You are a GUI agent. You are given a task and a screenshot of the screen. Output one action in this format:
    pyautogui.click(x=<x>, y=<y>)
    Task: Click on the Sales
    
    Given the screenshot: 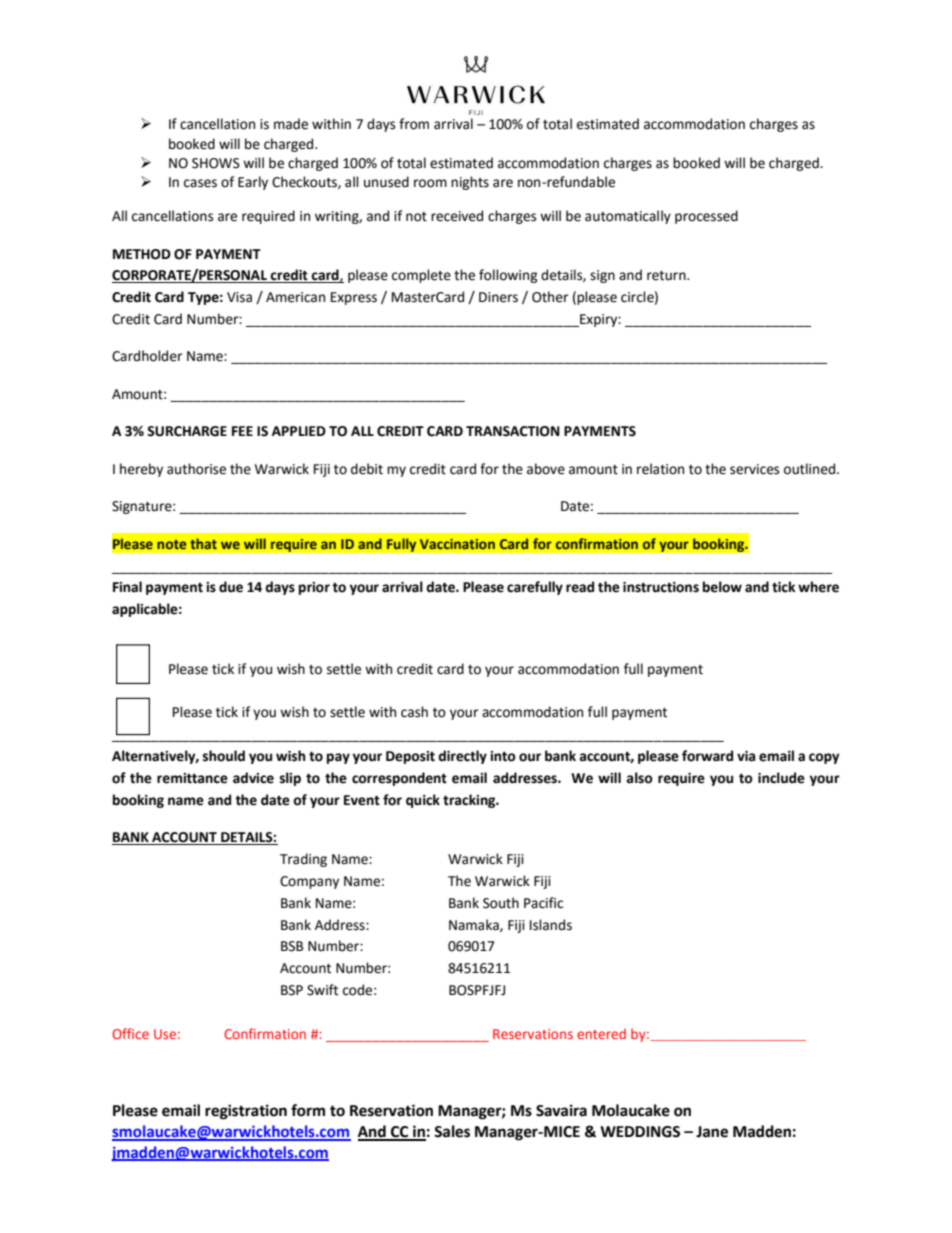 What is the action you would take?
    pyautogui.click(x=452, y=1131)
